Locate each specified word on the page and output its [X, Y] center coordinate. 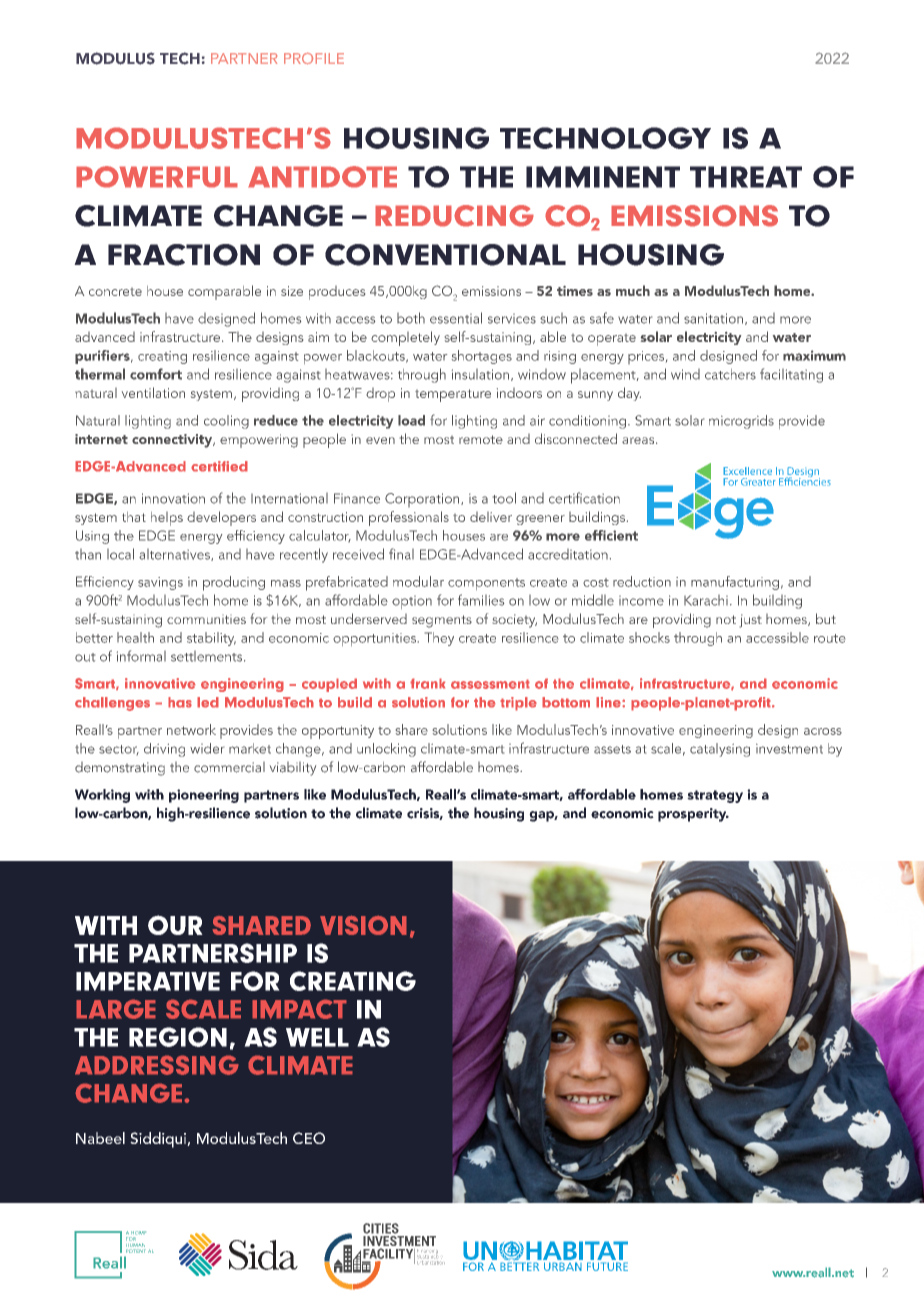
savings [160, 583]
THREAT [746, 177]
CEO [309, 1138]
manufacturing [735, 583]
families [481, 600]
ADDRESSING [157, 1065]
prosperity [693, 815]
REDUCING [454, 216]
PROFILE [314, 58]
